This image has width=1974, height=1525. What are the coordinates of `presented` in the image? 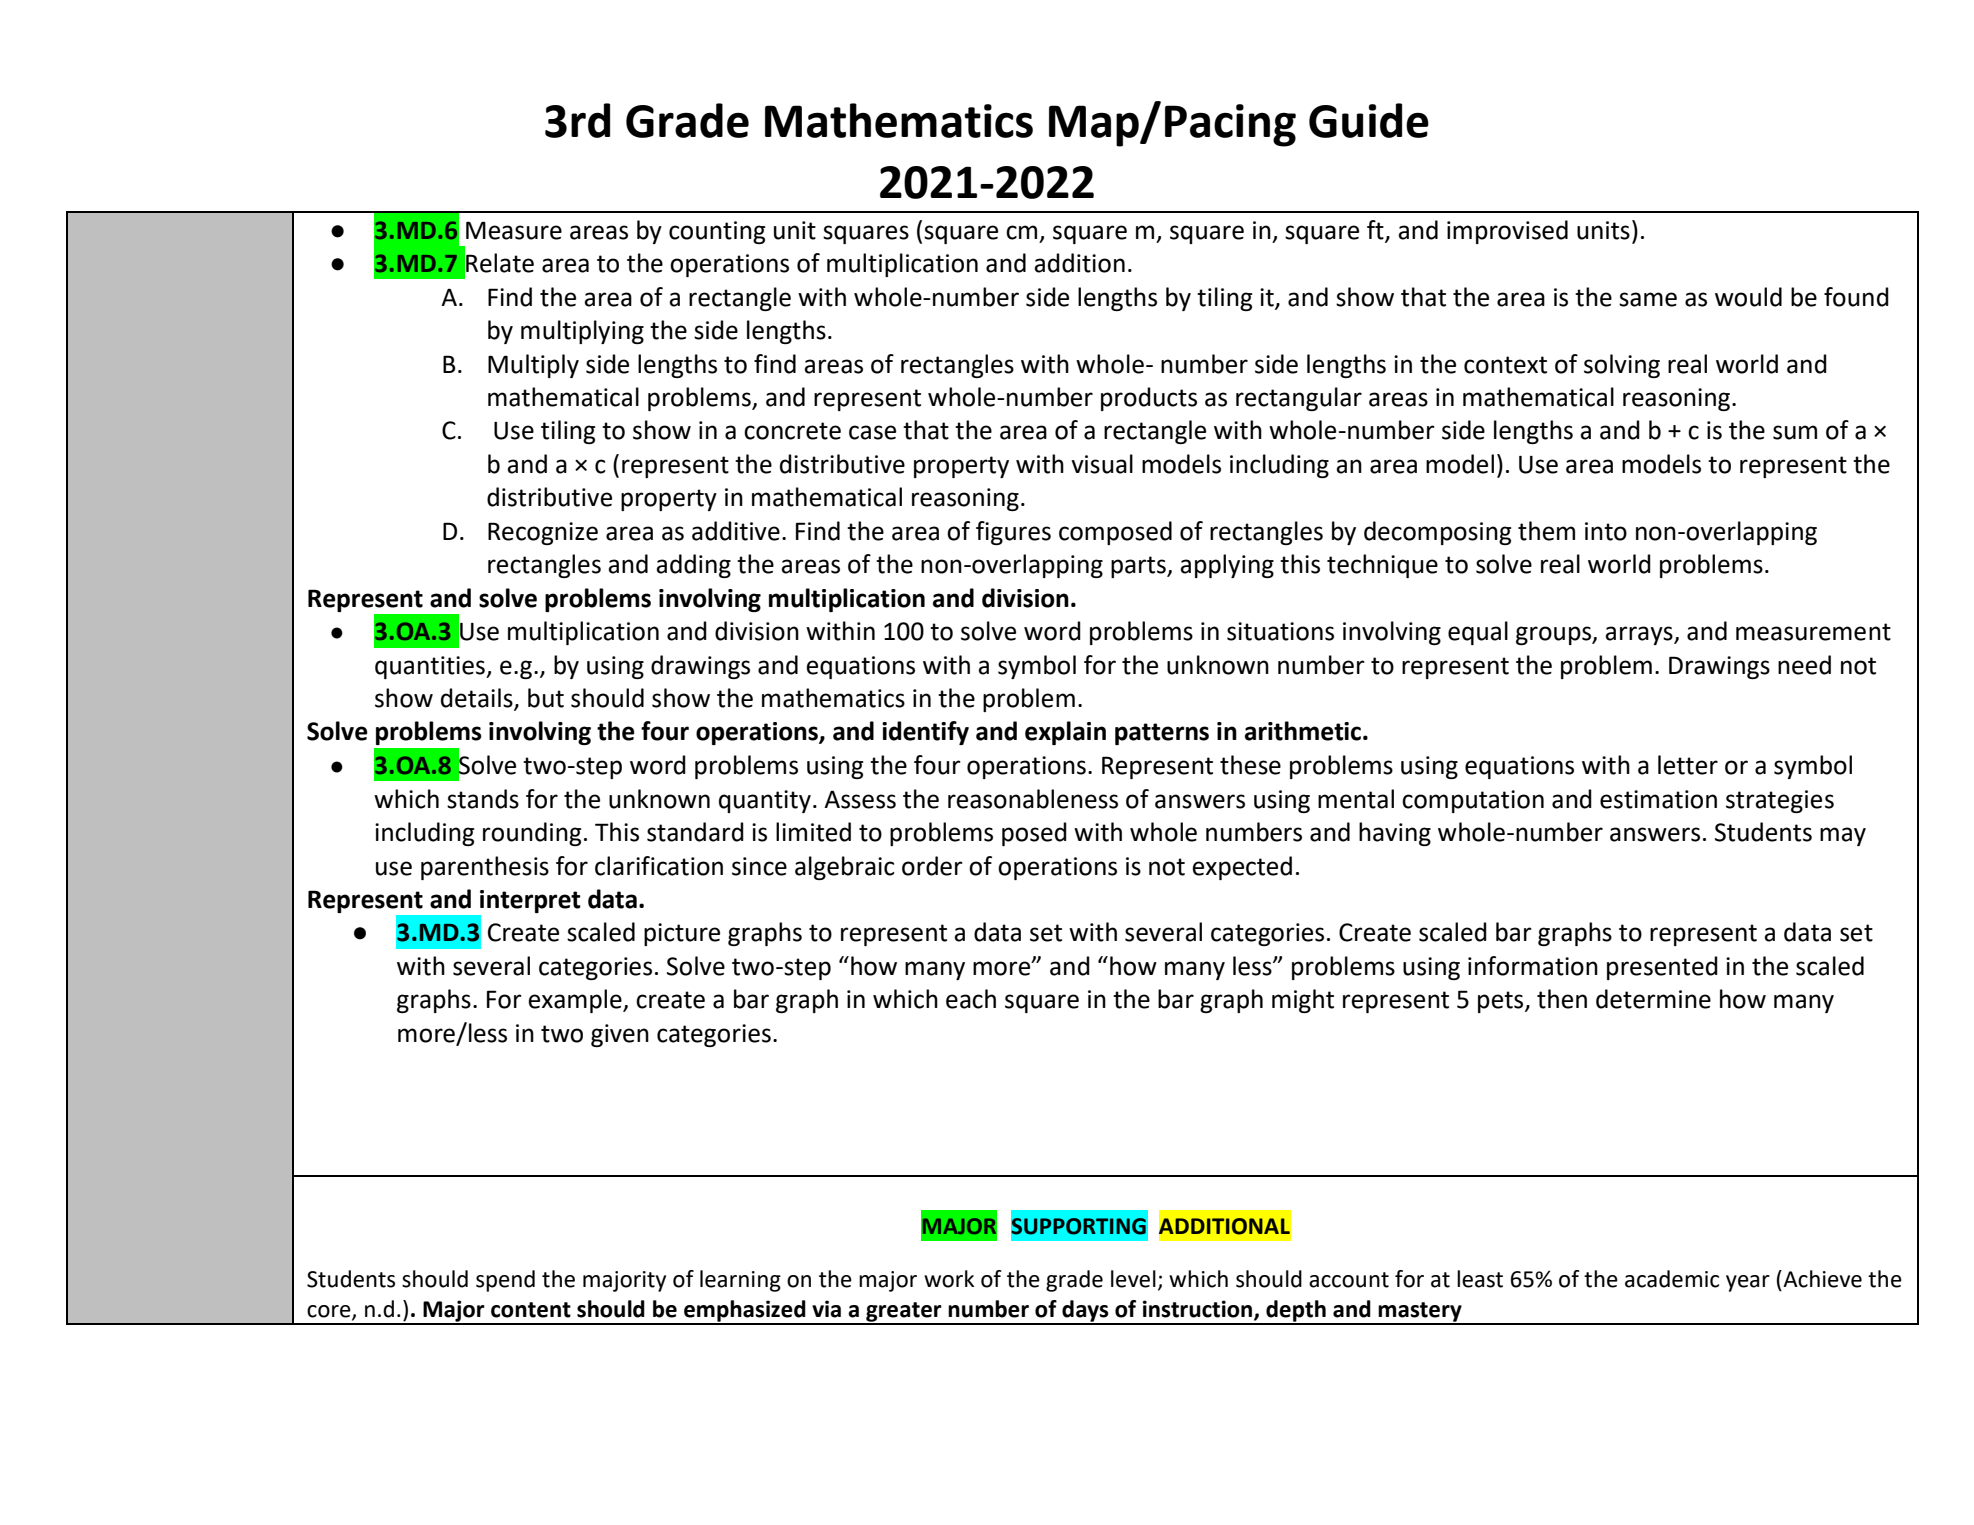 It's located at (1662, 968).
